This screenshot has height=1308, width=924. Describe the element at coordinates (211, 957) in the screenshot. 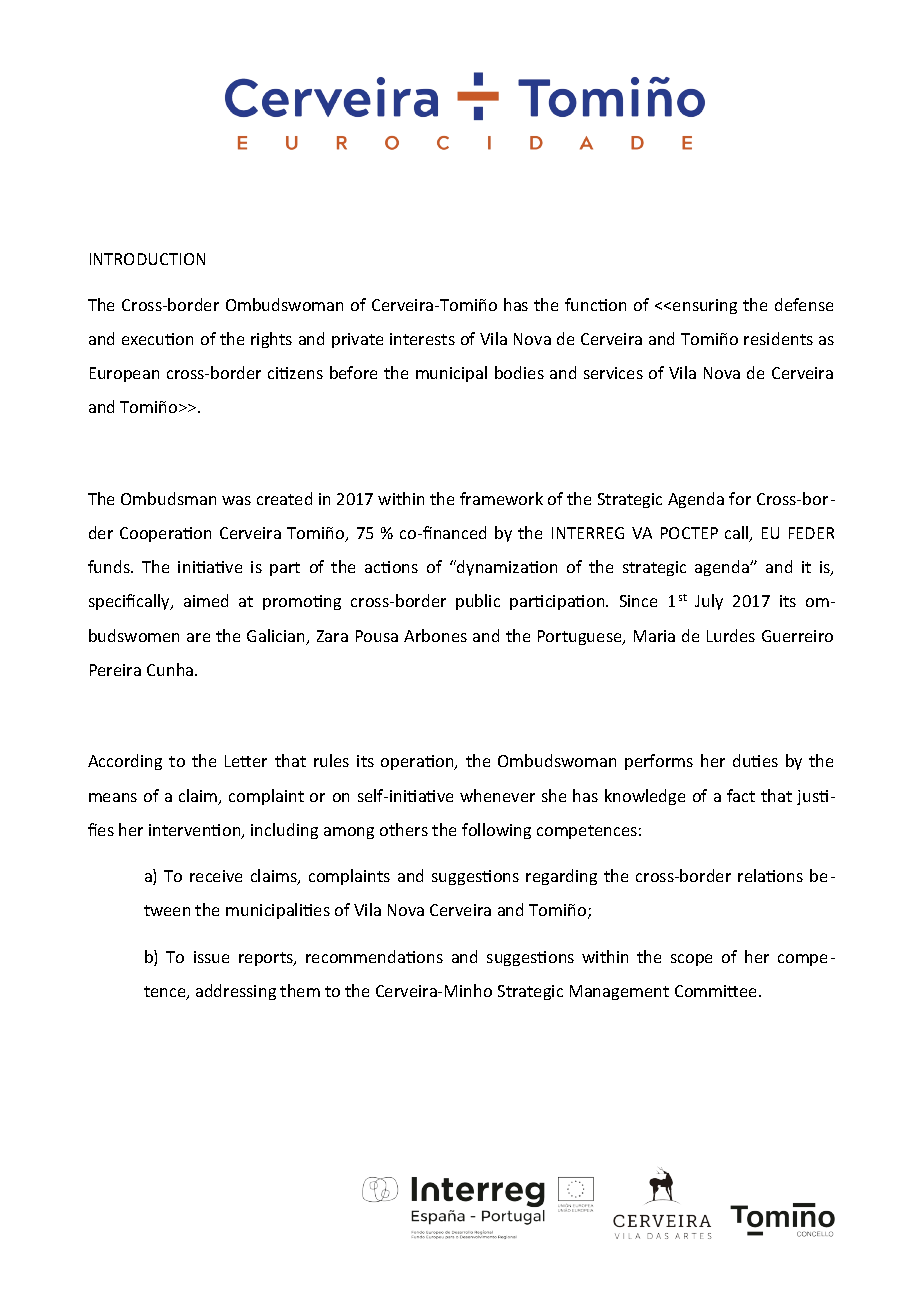

I see `issue` at that location.
